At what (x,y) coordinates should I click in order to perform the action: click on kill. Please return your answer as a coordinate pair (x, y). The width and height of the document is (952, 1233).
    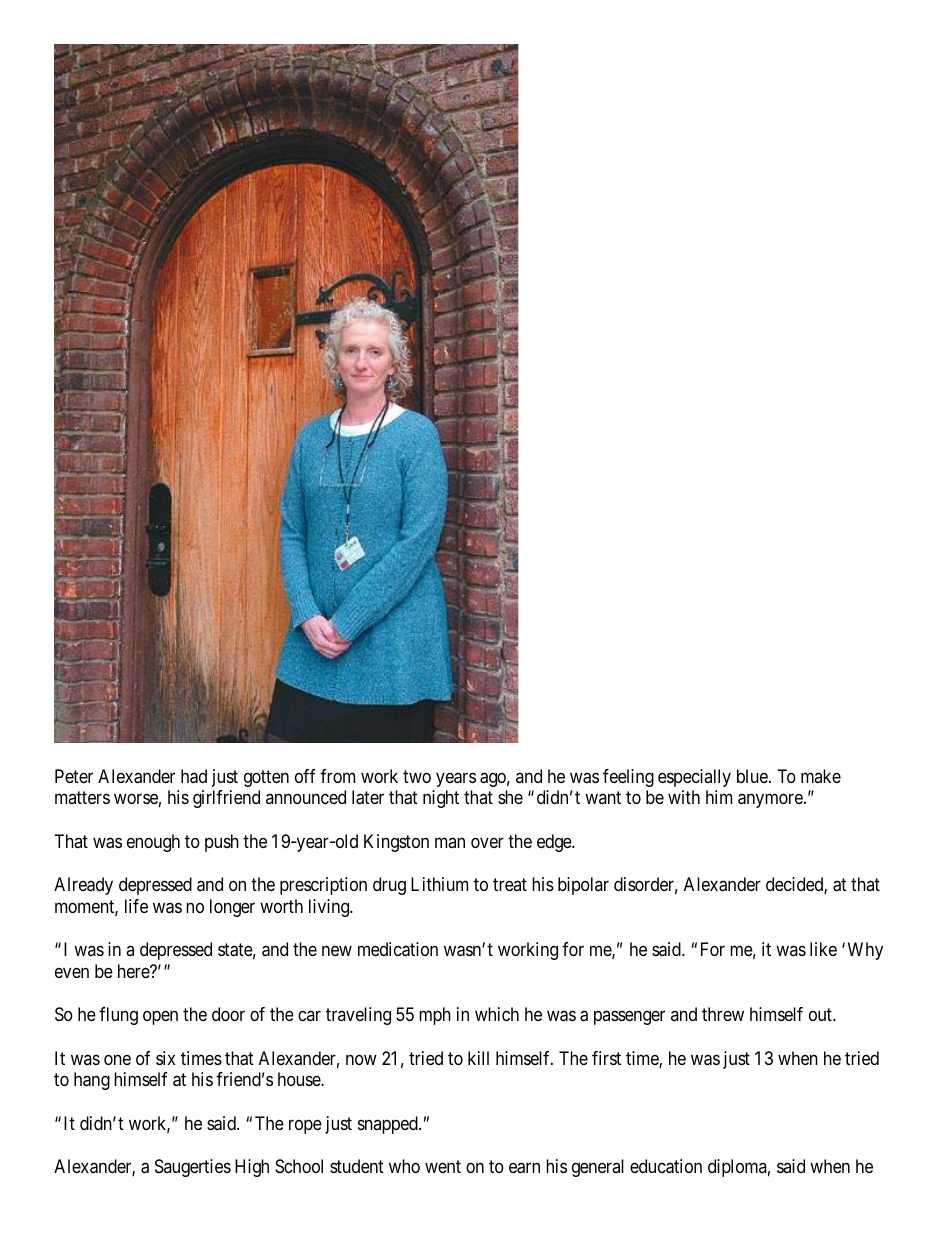
    Looking at the image, I should click on (478, 1058).
